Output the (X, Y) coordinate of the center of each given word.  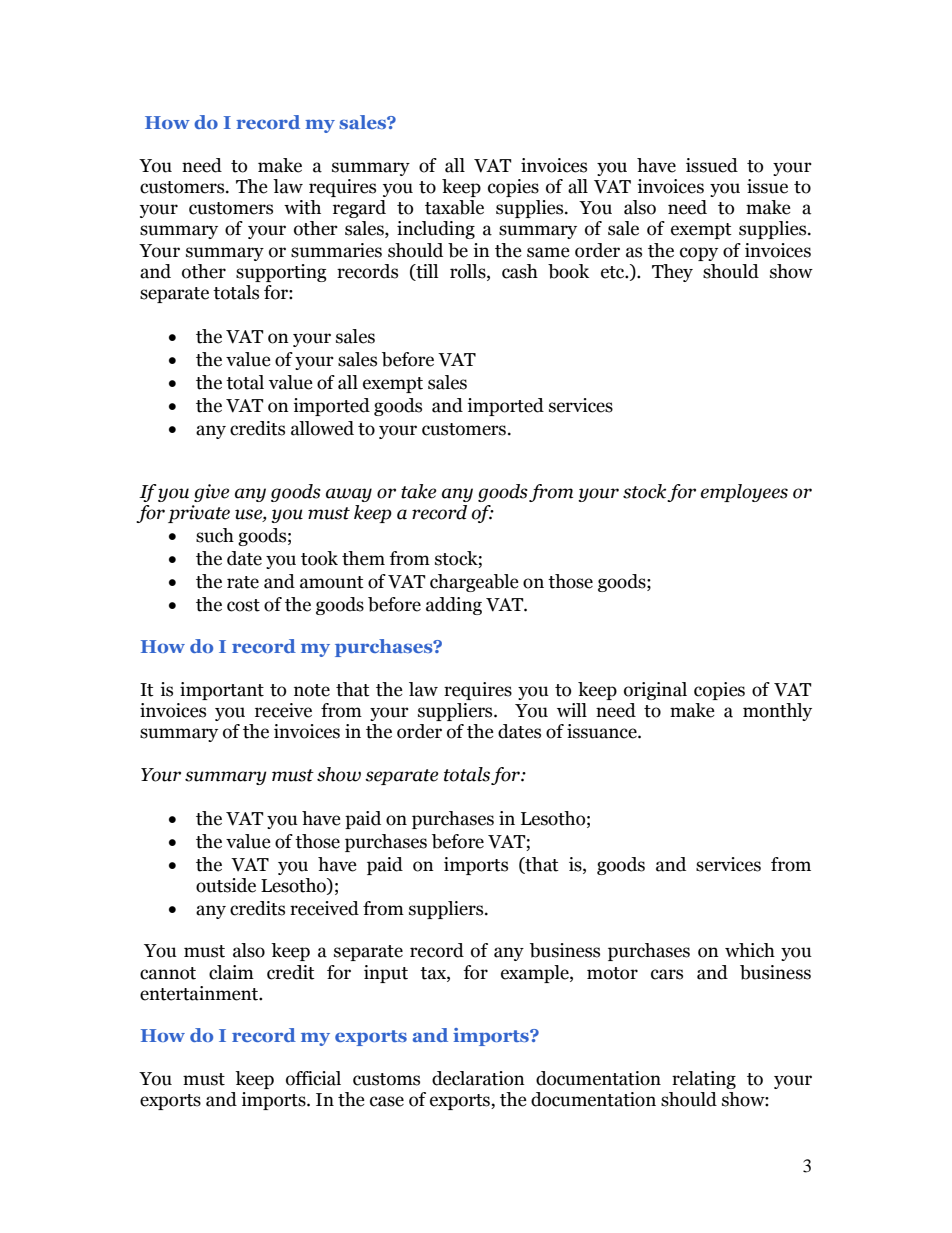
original (655, 691)
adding (454, 606)
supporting (281, 273)
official (313, 1078)
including (436, 230)
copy (699, 254)
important (222, 691)
